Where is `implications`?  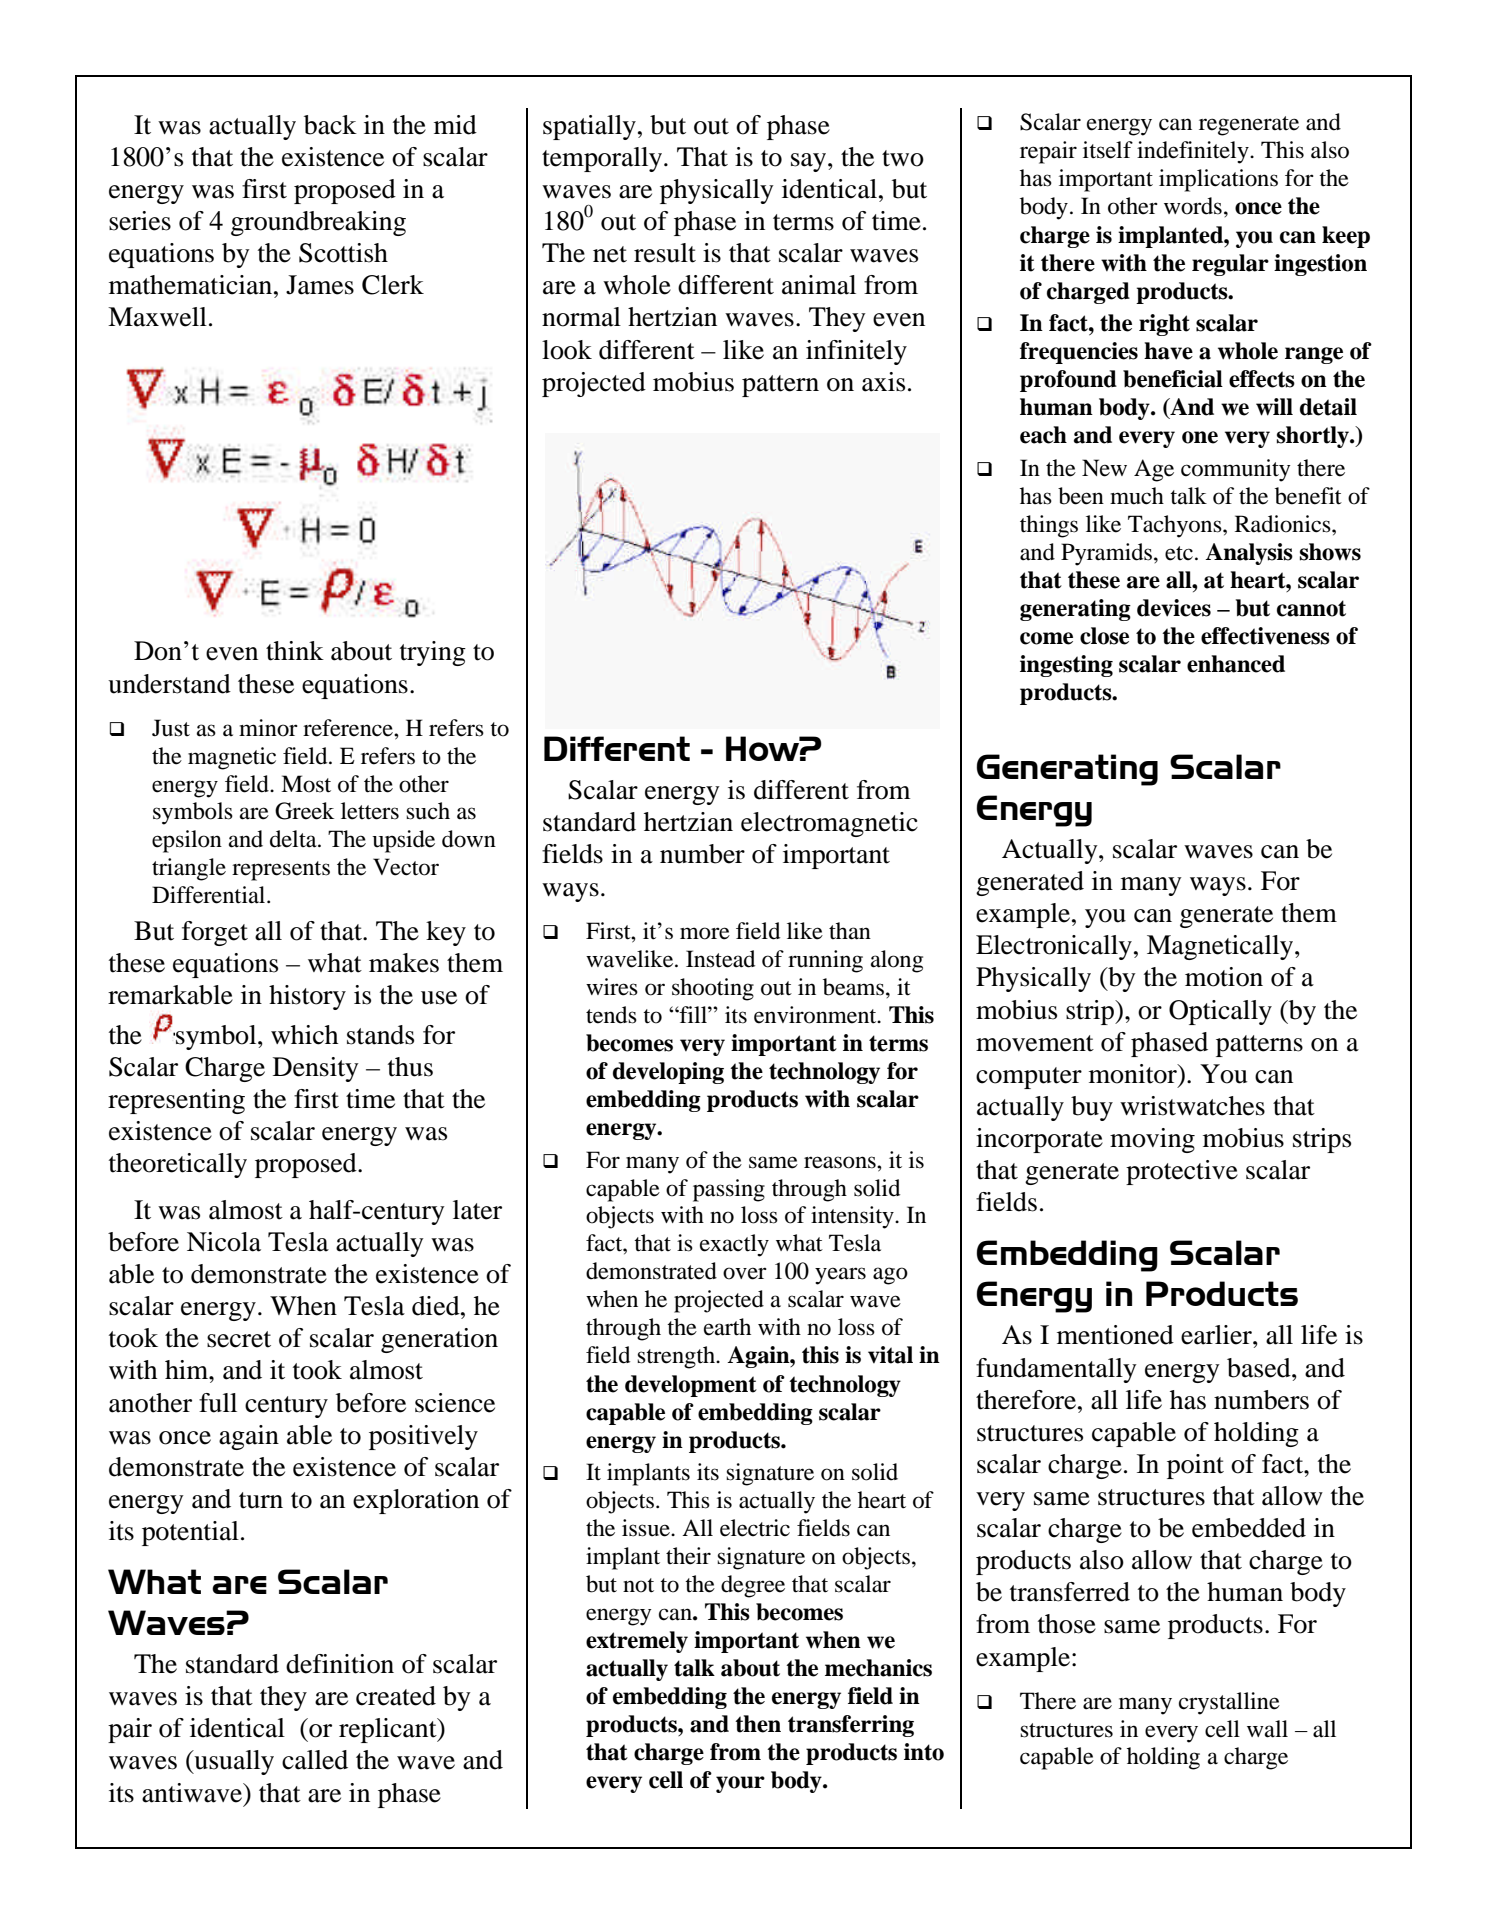
implications is located at coordinates (1218, 180).
